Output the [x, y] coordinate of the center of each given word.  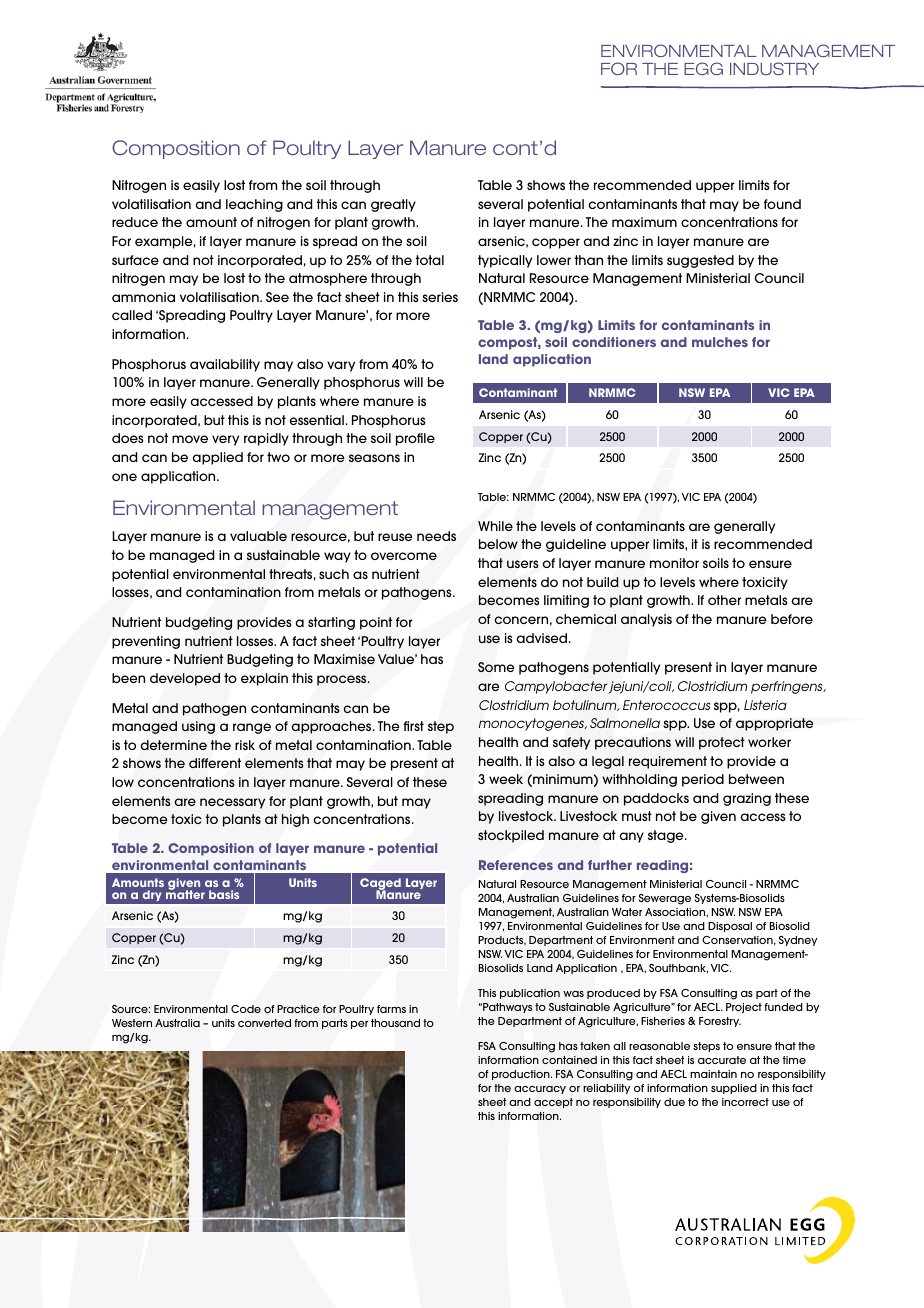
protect [722, 743]
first [413, 726]
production [522, 1075]
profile [415, 439]
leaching [254, 205]
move [190, 439]
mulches [720, 342]
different [215, 763]
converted [264, 1023]
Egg [703, 68]
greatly [393, 205]
